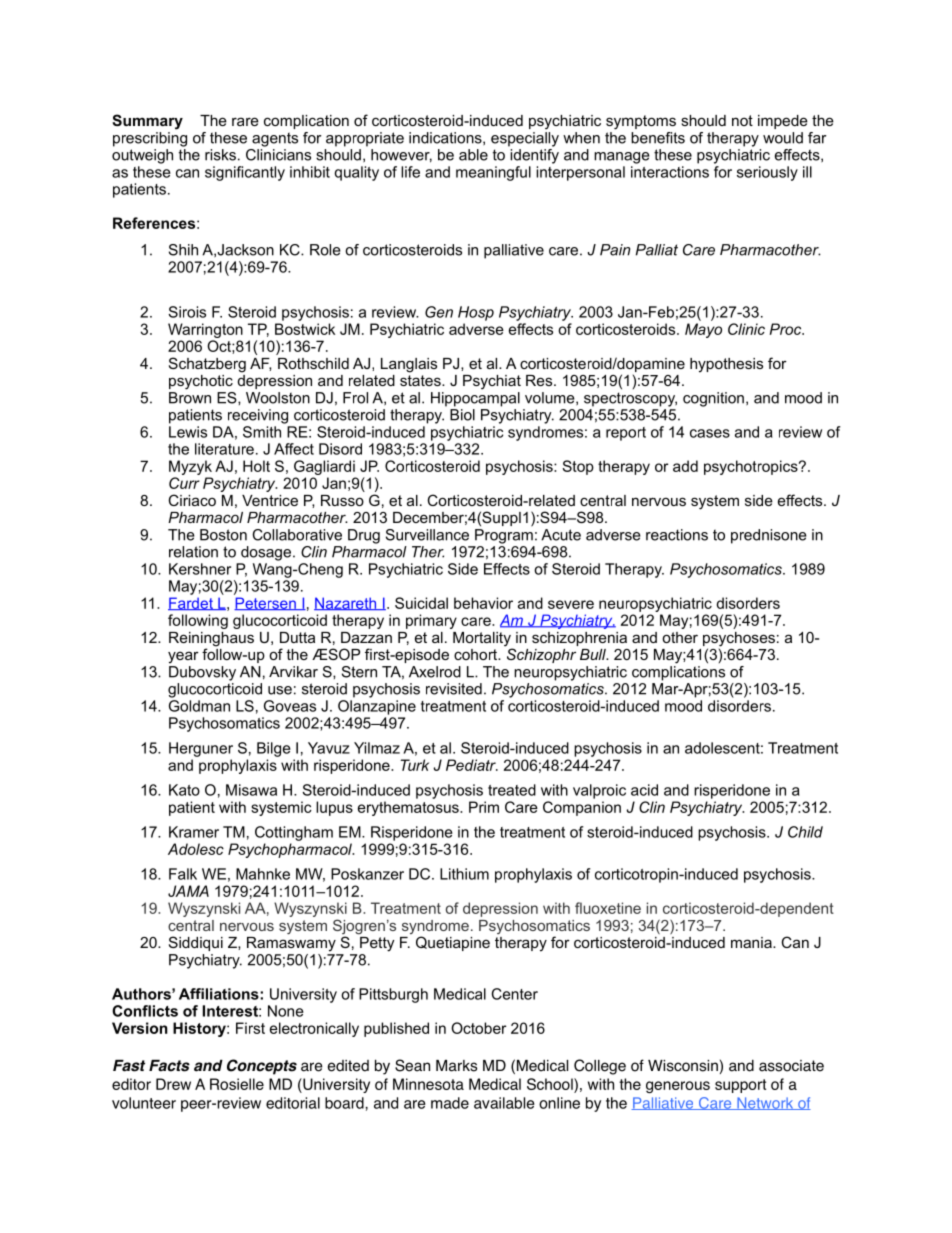 This screenshot has width=952, height=1233. What do you see at coordinates (173, 1084) in the screenshot?
I see `Drew` at bounding box center [173, 1084].
